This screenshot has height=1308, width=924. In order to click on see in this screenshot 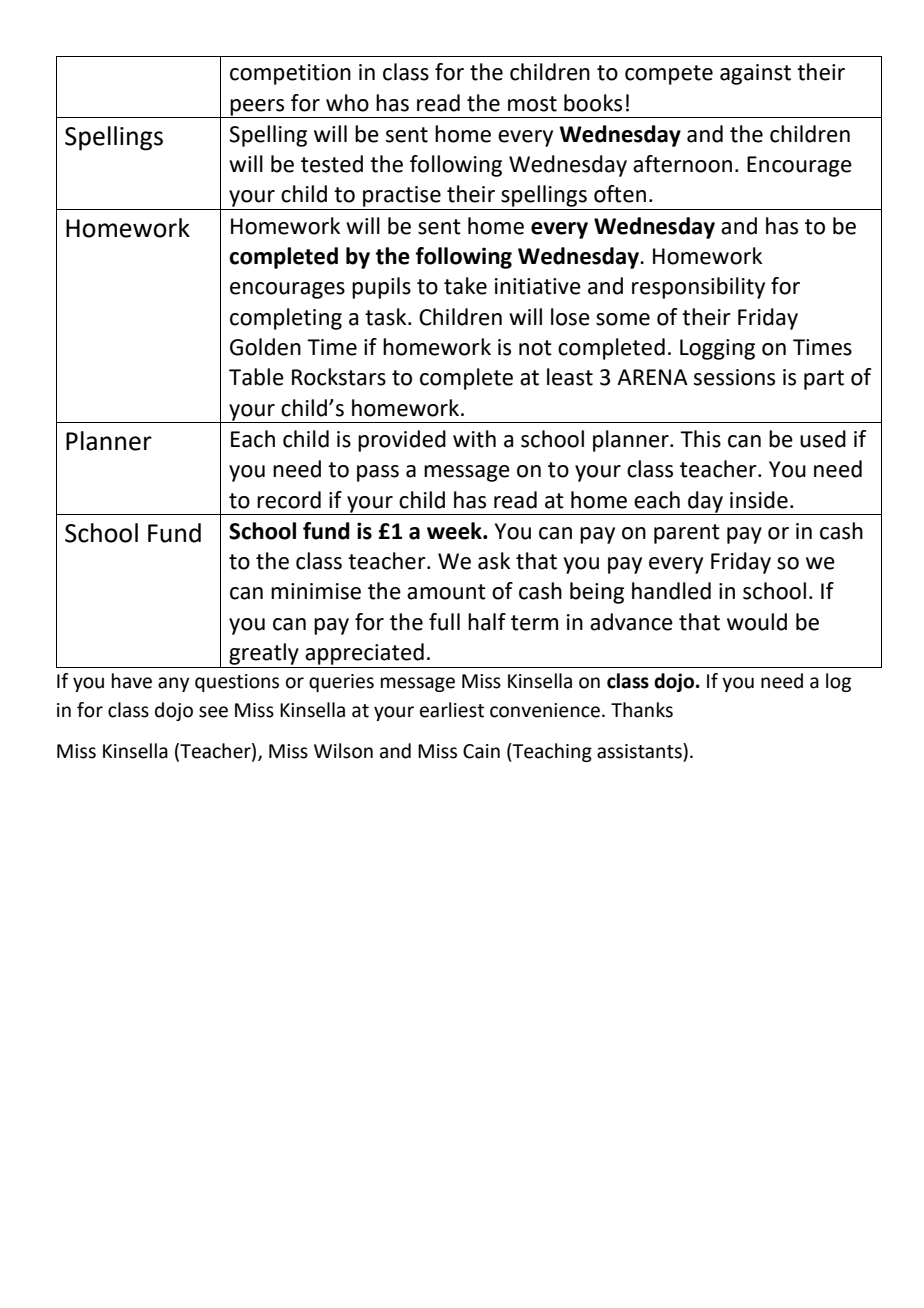, I will do `click(213, 712)`.
